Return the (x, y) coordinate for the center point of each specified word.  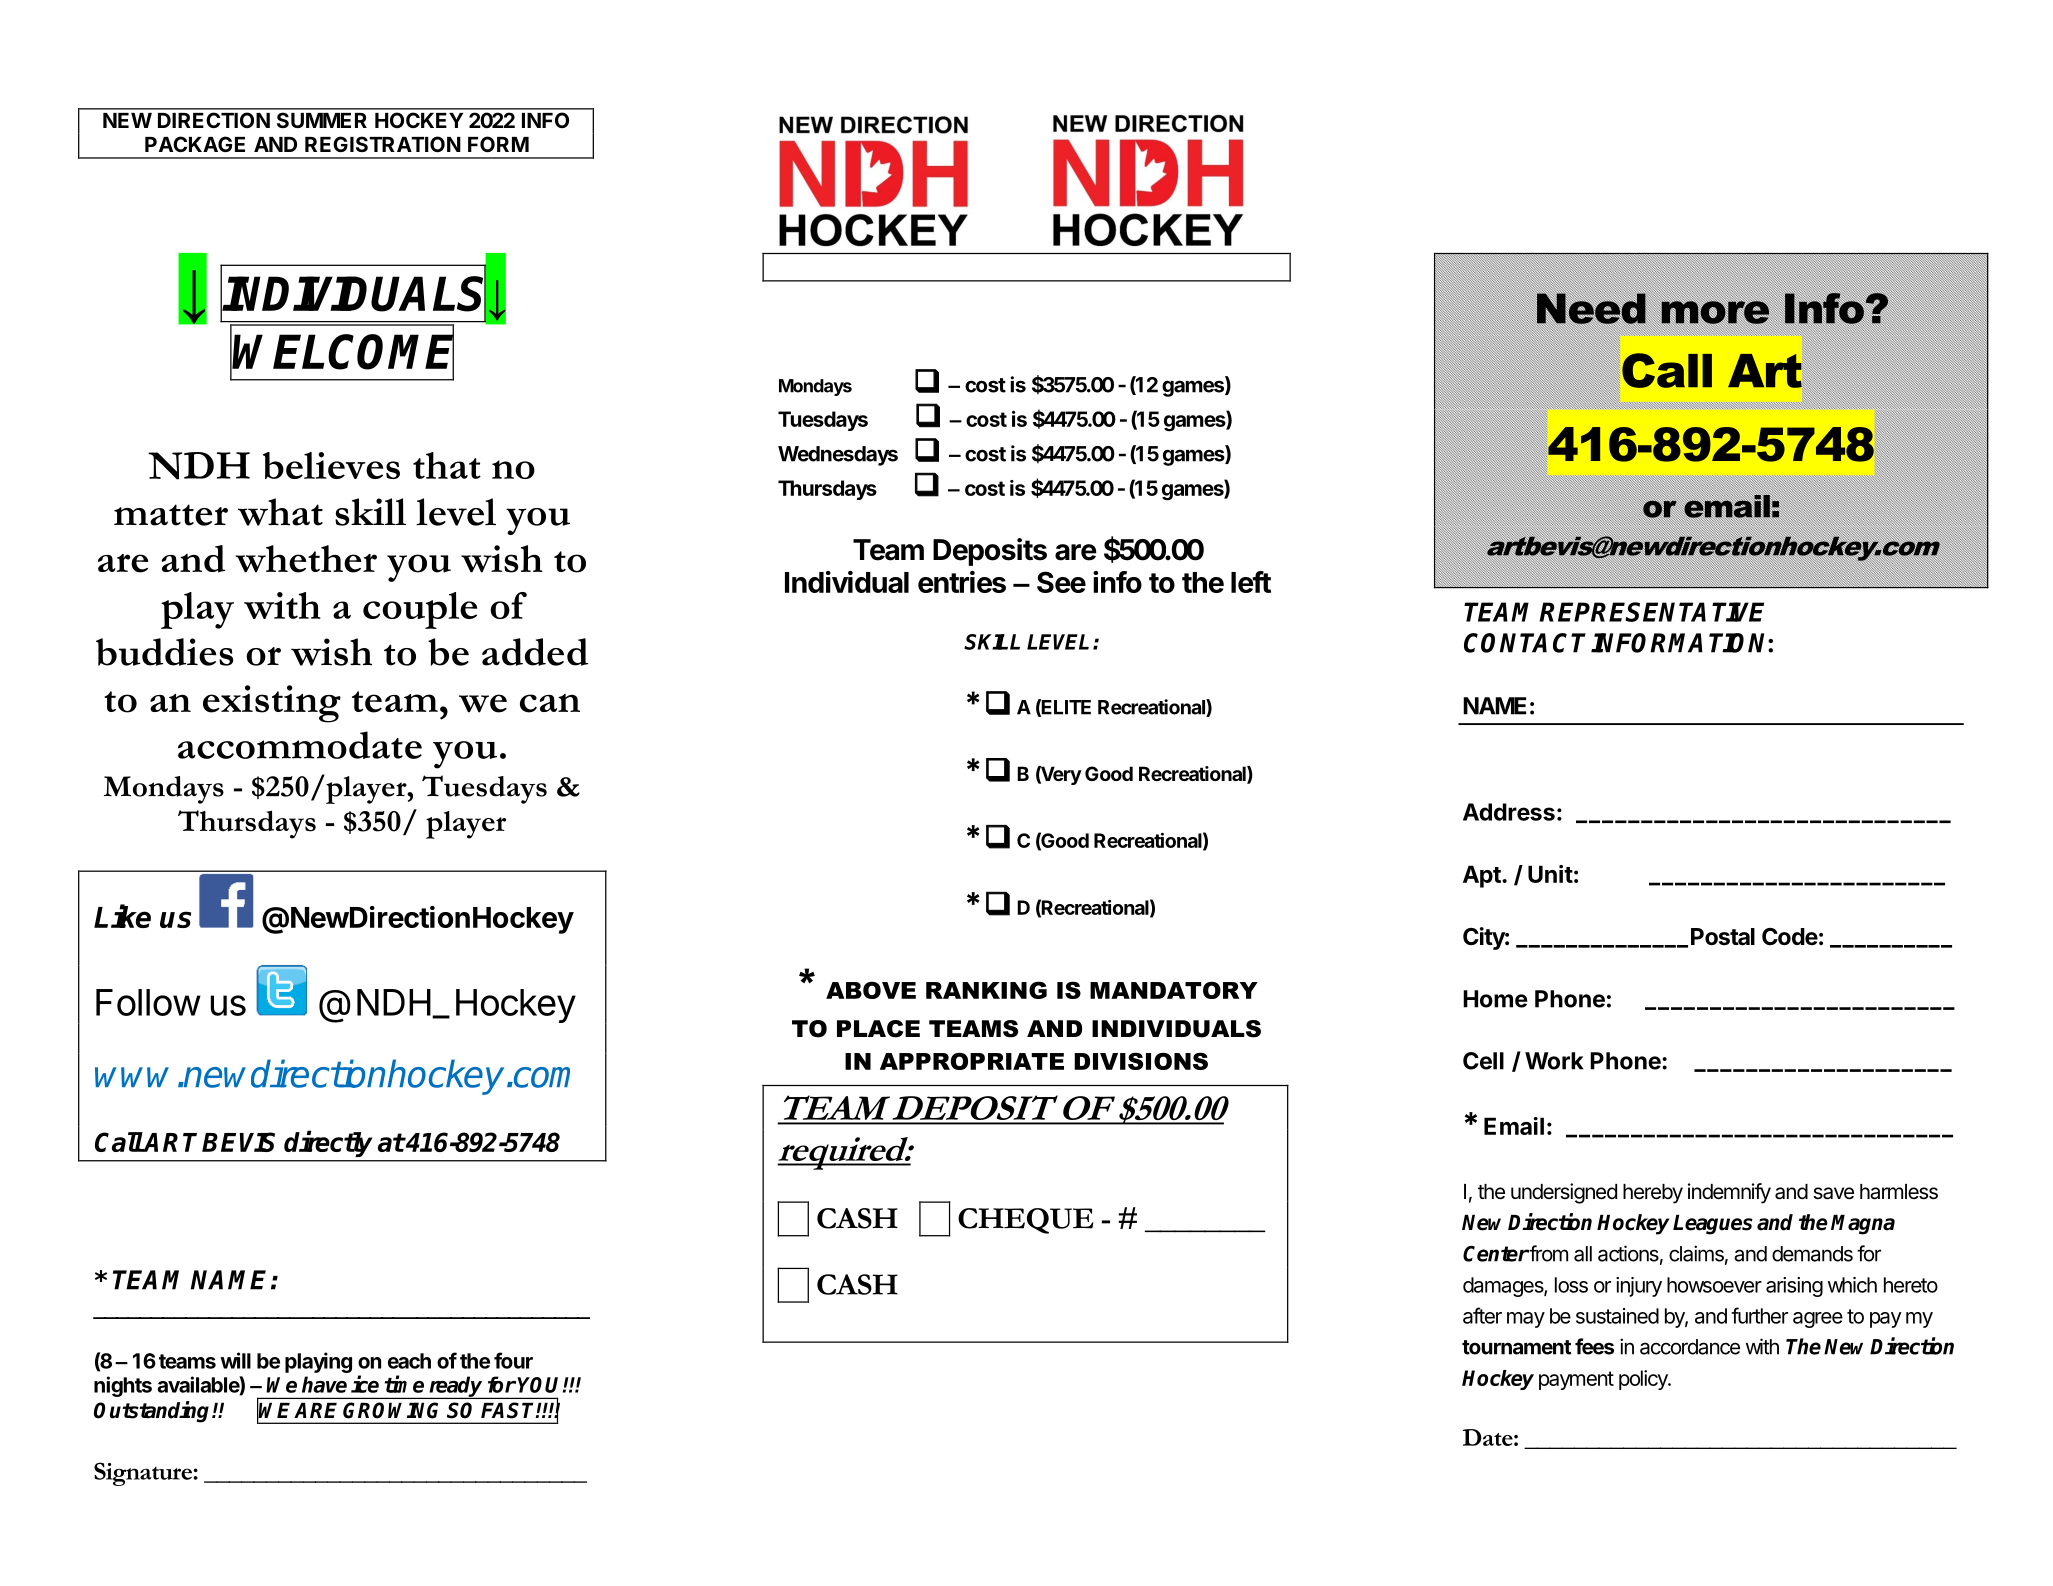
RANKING (986, 990)
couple (420, 610)
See (1061, 582)
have (324, 1384)
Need (1591, 308)
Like (122, 916)
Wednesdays (838, 456)
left (1251, 582)
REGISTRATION (383, 144)
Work (1554, 1061)
